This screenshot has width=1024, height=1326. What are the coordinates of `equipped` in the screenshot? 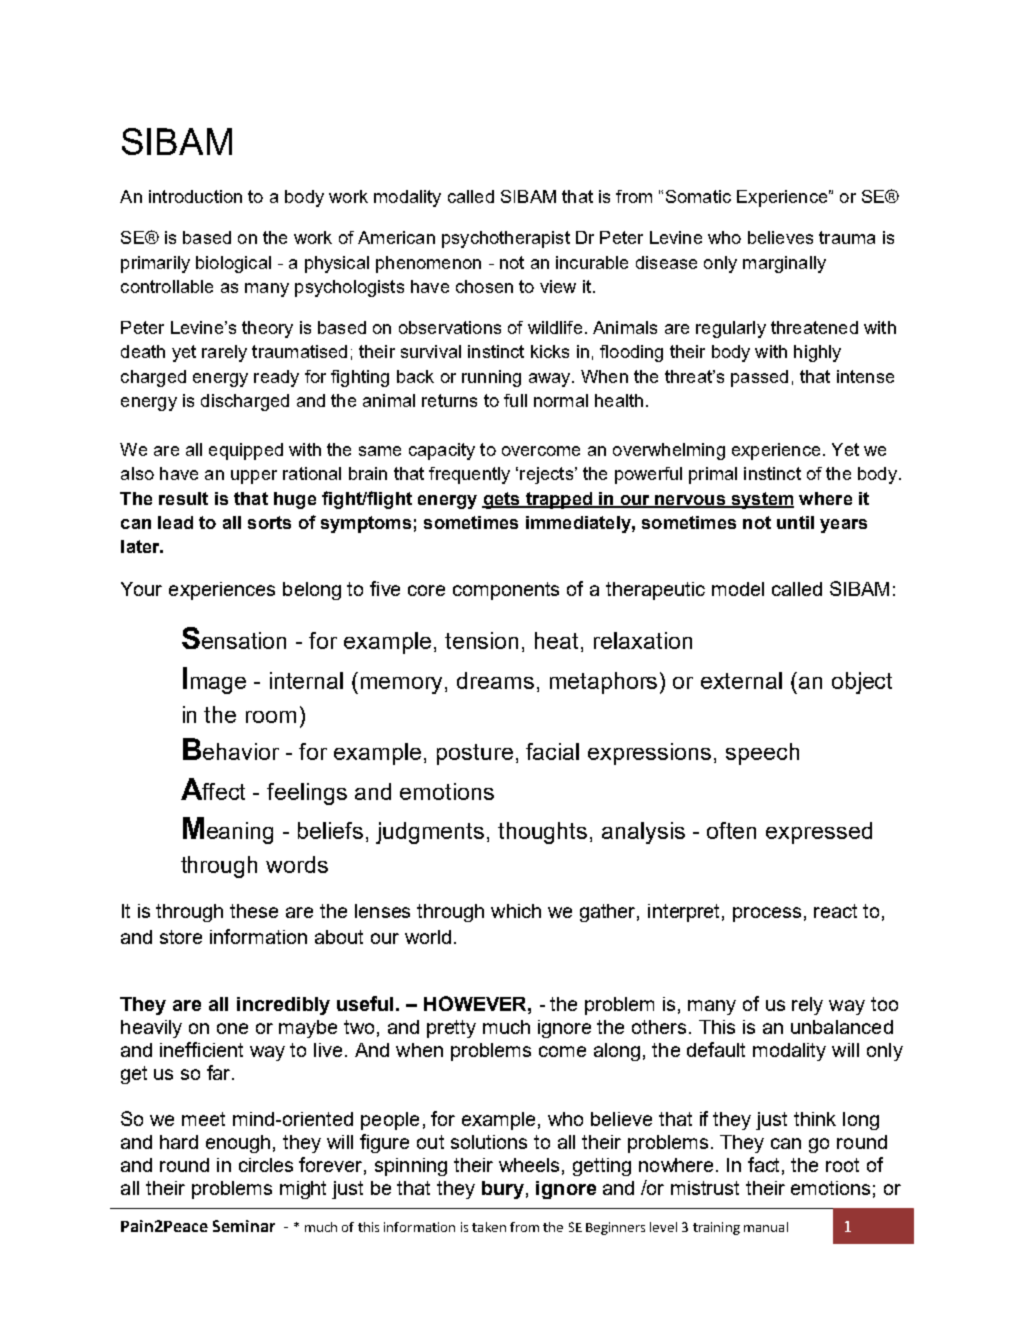 It's located at (246, 451).
